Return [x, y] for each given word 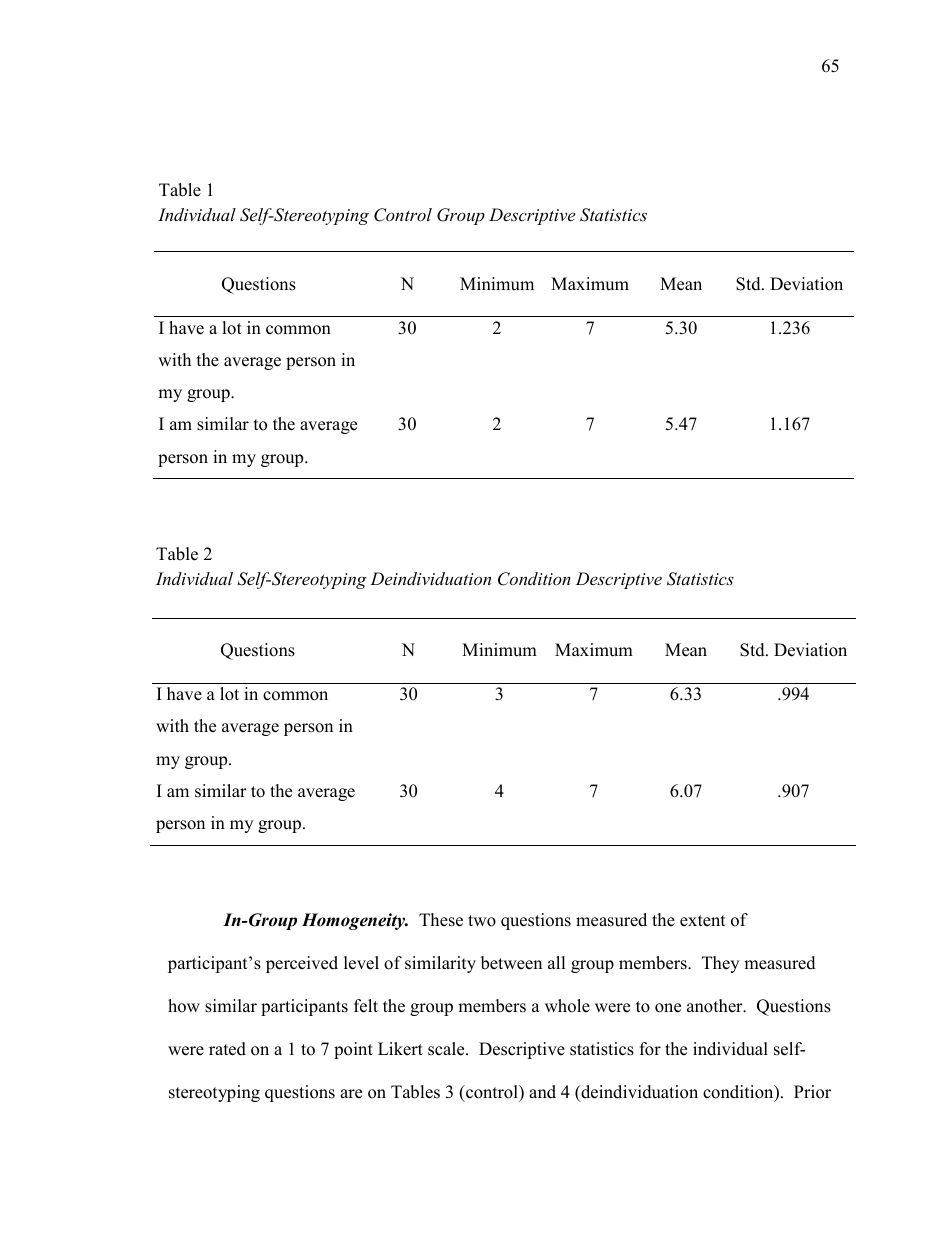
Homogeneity [355, 921]
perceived [302, 964]
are [351, 1094]
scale [447, 1049]
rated [227, 1049]
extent [702, 921]
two [482, 921]
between [511, 963]
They [720, 964]
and [542, 1092]
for [650, 1049]
